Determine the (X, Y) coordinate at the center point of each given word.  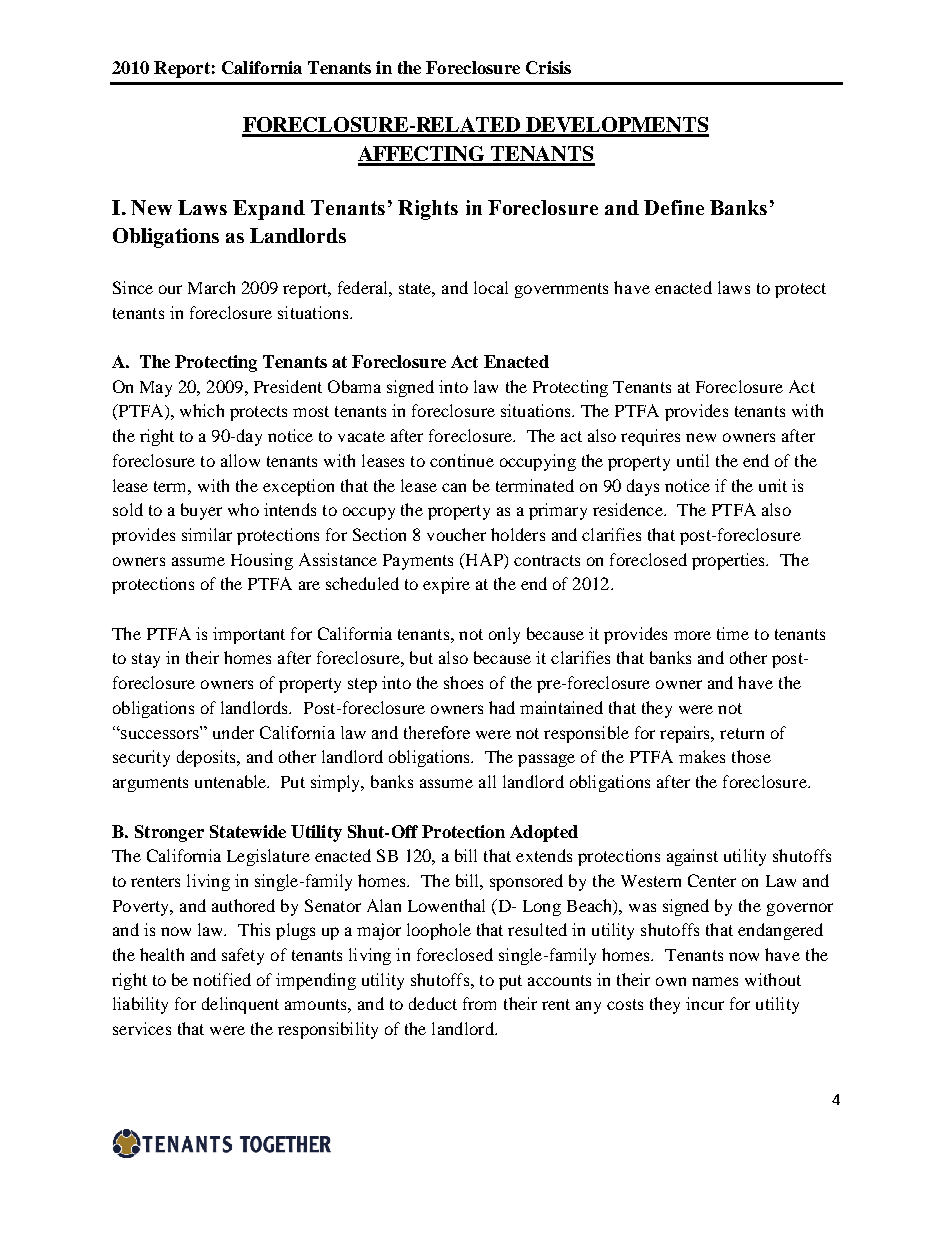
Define (674, 207)
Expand (269, 210)
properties (730, 561)
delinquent (240, 1005)
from (479, 1003)
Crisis (548, 67)
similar (207, 534)
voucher (456, 534)
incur (705, 1003)
